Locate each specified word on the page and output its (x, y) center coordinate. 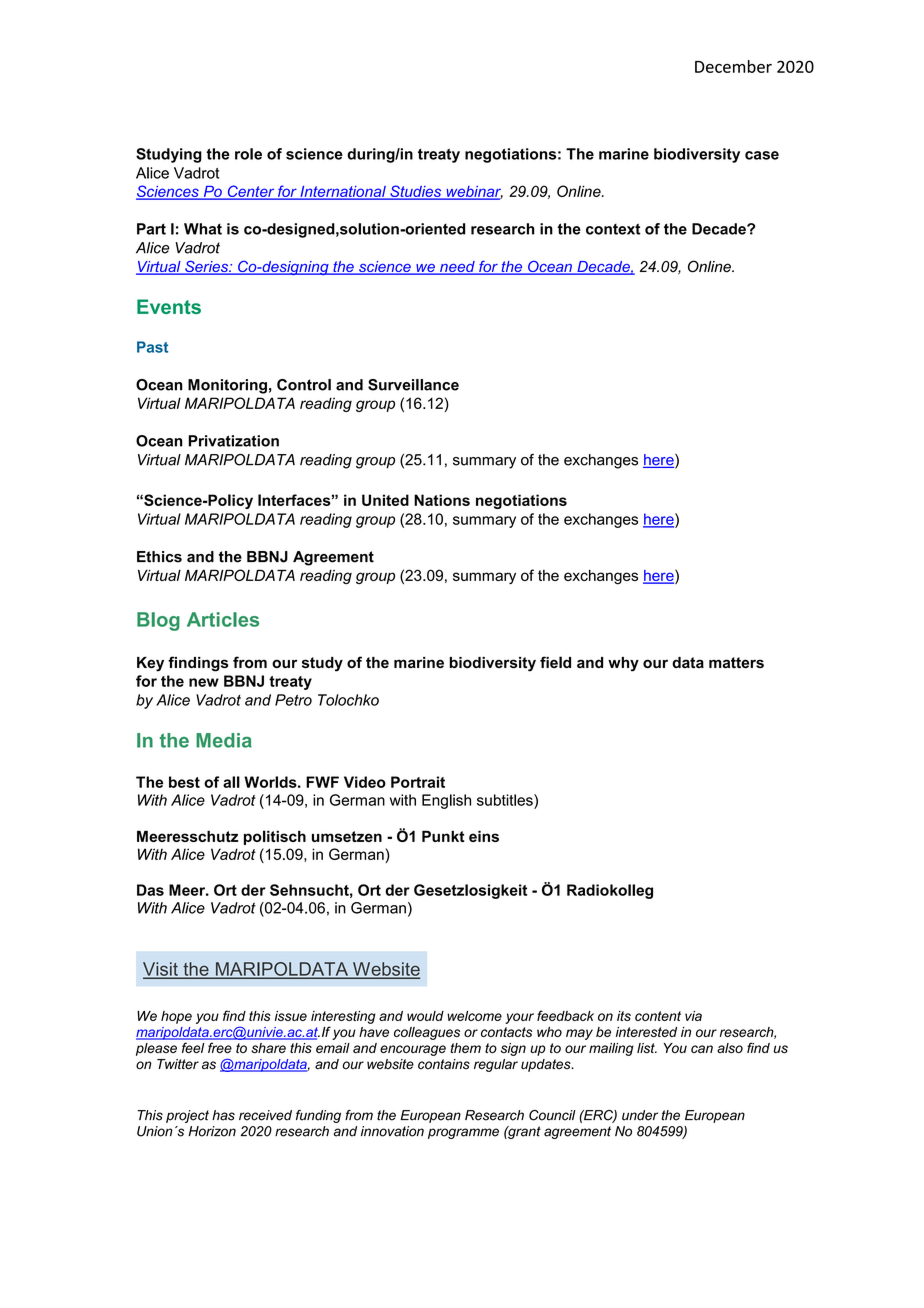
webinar (473, 193)
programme (463, 1133)
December (733, 66)
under (640, 1115)
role (248, 154)
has (223, 1115)
